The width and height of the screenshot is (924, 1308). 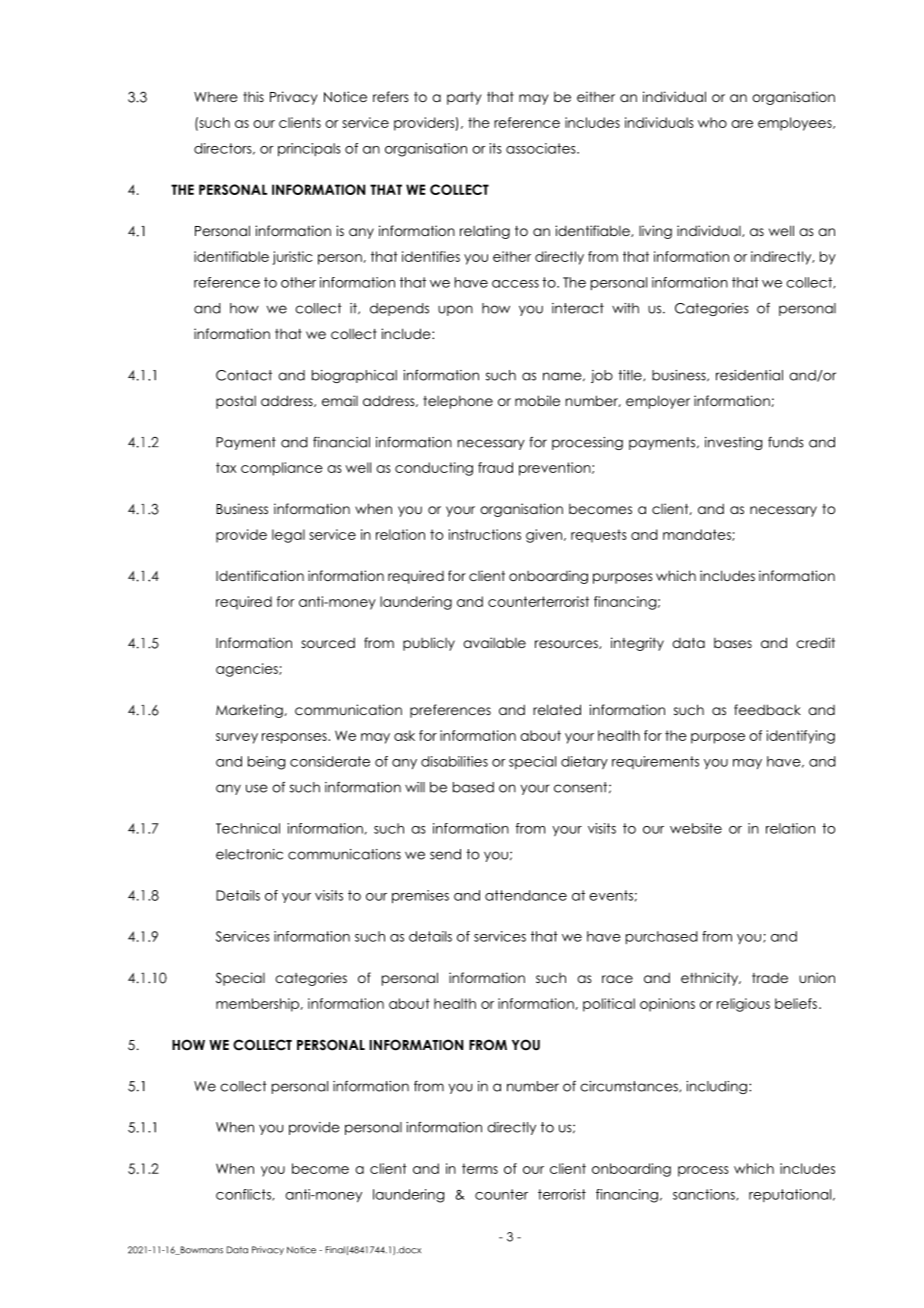 What do you see at coordinates (309, 150) in the screenshot?
I see `principals` at bounding box center [309, 150].
